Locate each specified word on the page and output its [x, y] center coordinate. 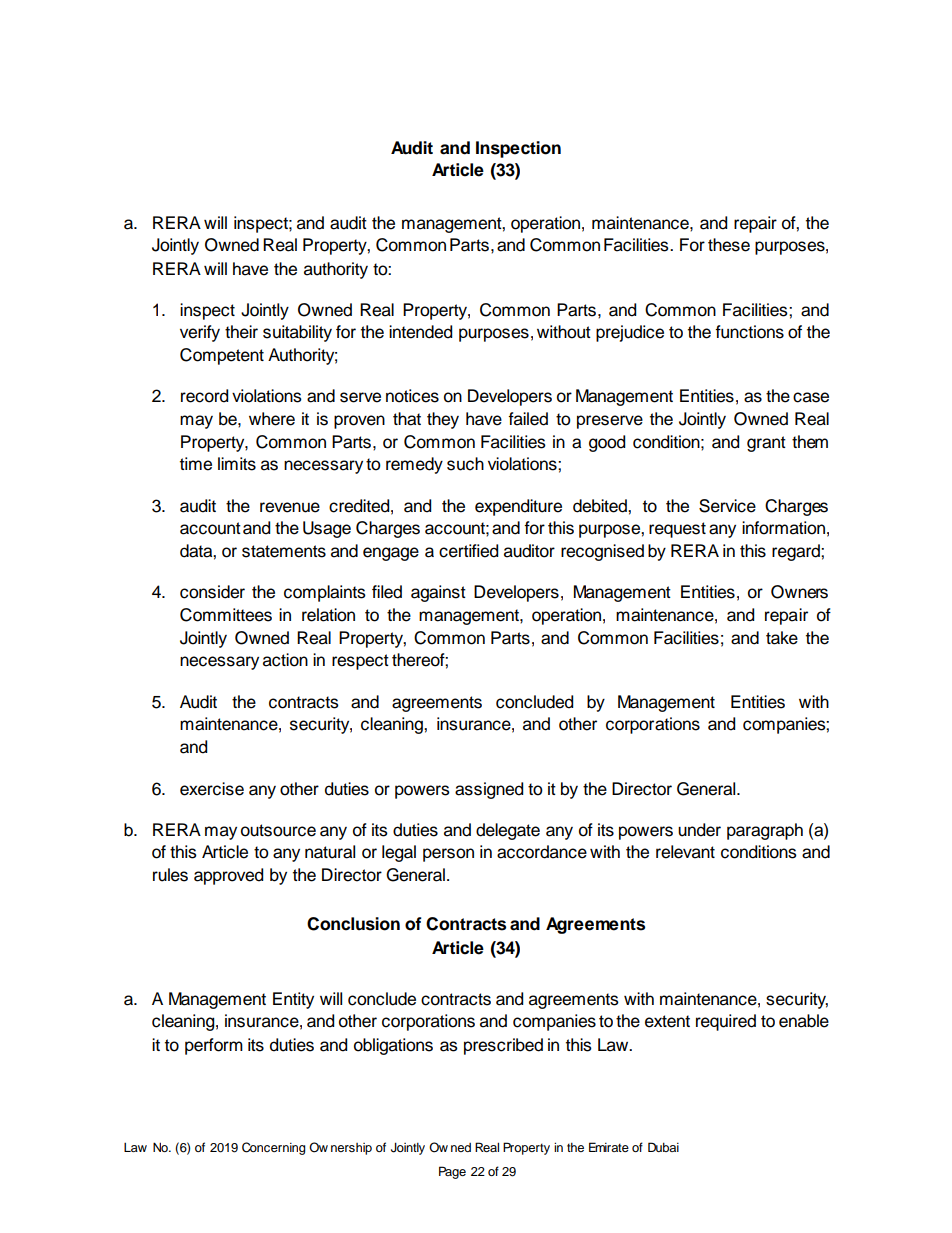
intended [420, 332]
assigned [489, 790]
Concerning [273, 1148]
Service [727, 506]
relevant [685, 852]
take [782, 638]
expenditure [518, 507]
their [241, 332]
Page [452, 1172]
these [729, 245]
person [448, 855]
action [285, 660]
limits [237, 464]
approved [228, 876]
